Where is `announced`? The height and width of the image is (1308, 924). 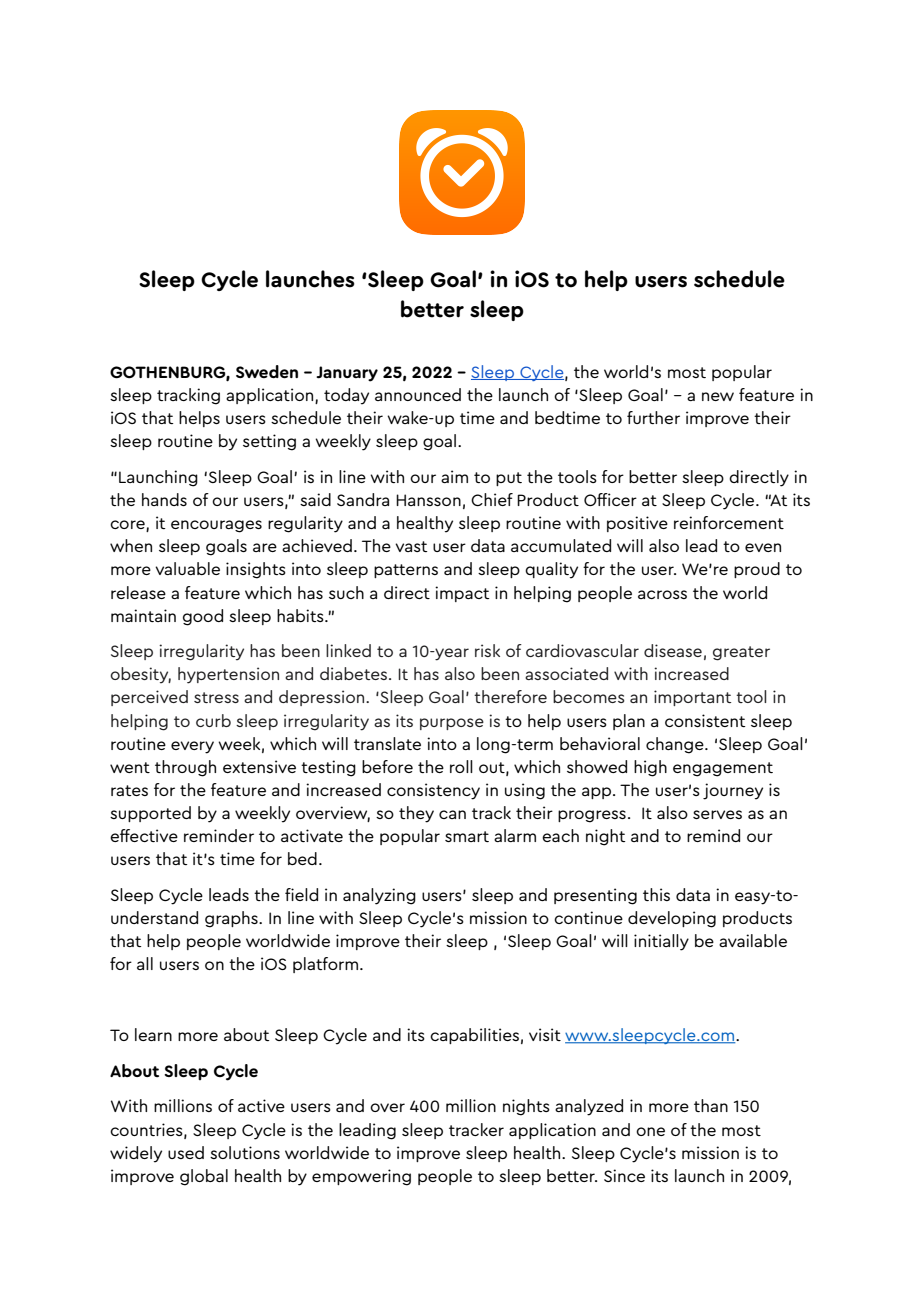
announced is located at coordinates (418, 394).
